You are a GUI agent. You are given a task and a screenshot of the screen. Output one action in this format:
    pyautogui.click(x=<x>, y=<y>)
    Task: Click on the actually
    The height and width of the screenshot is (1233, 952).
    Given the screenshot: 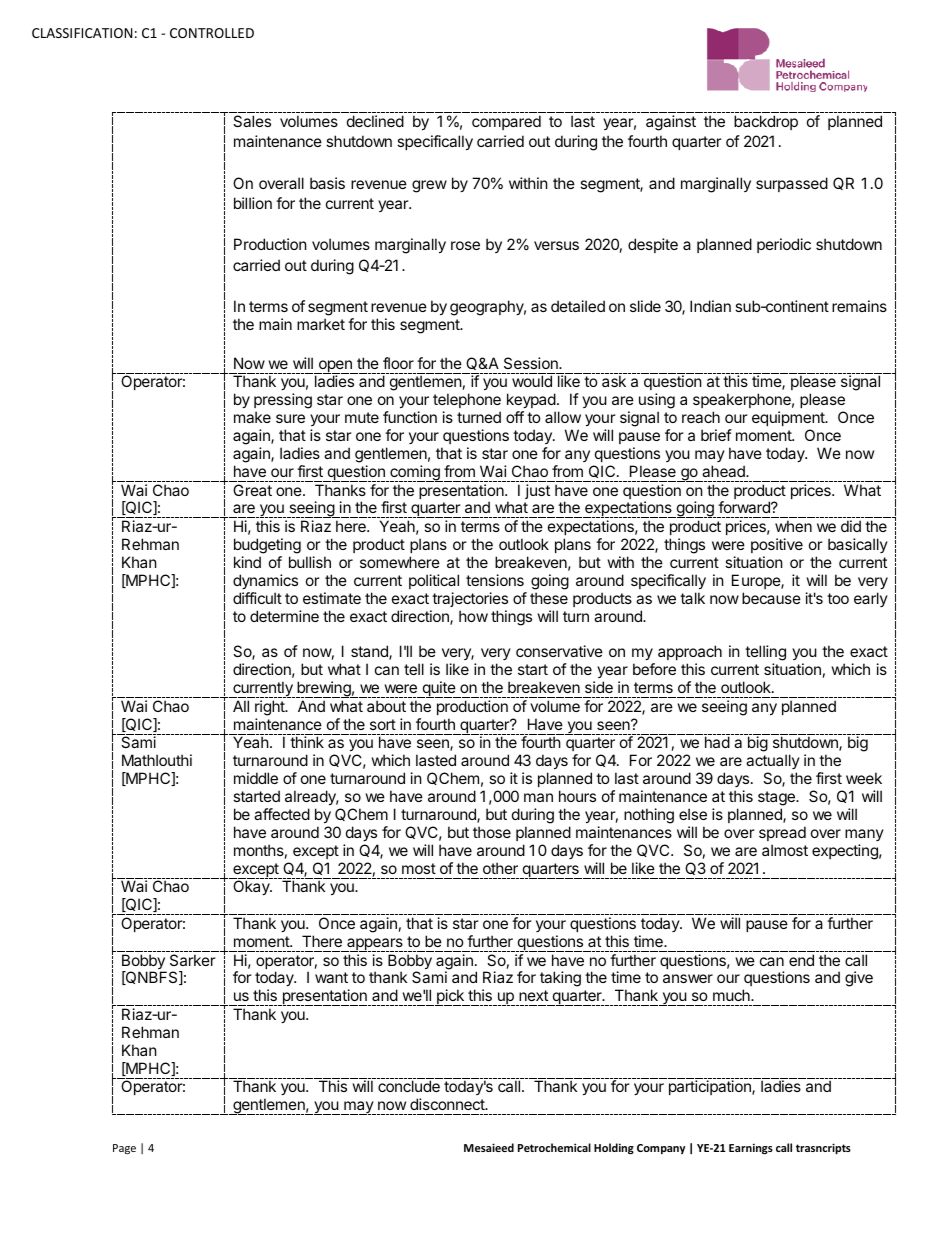 What is the action you would take?
    pyautogui.click(x=773, y=763)
